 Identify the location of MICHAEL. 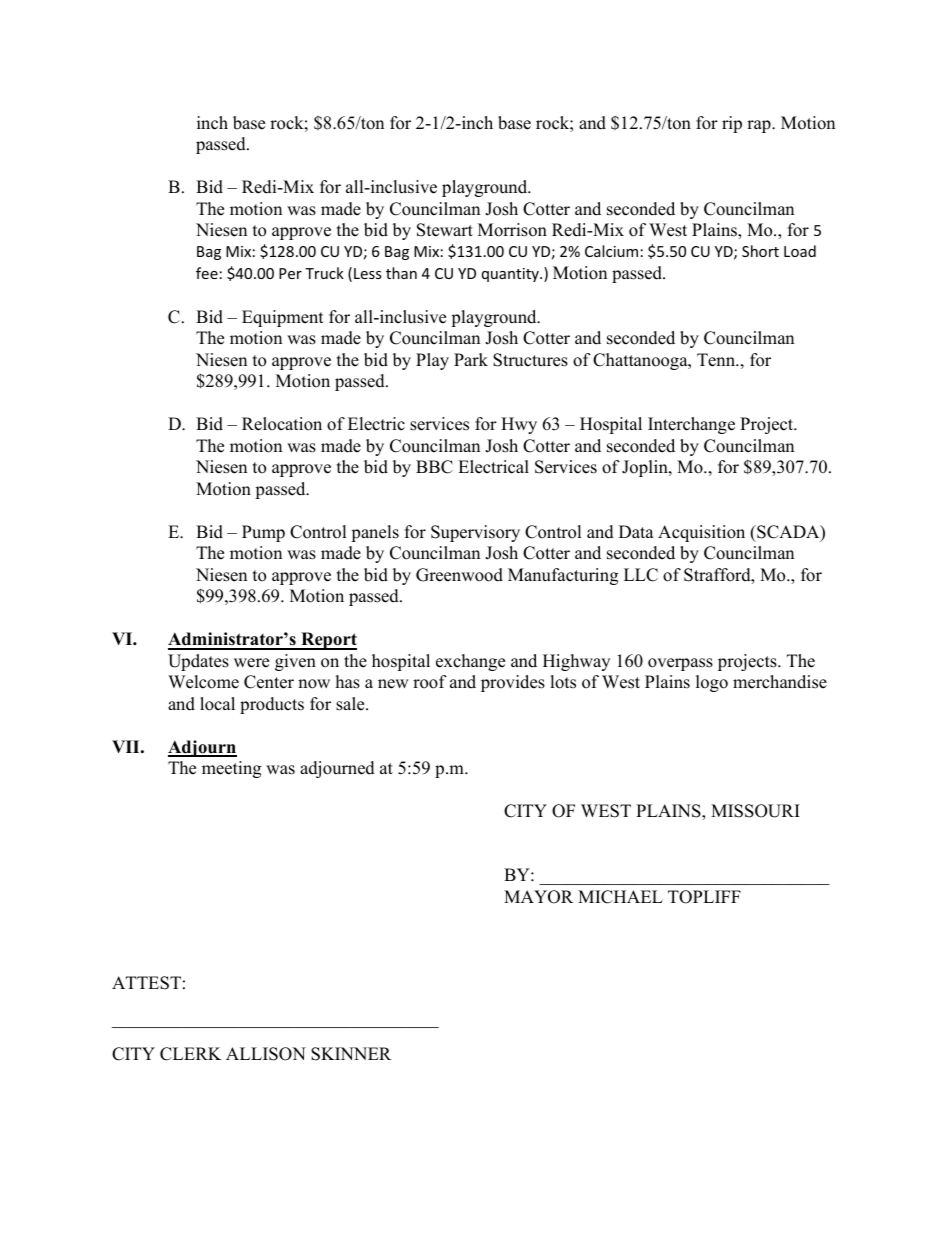
(620, 897).
